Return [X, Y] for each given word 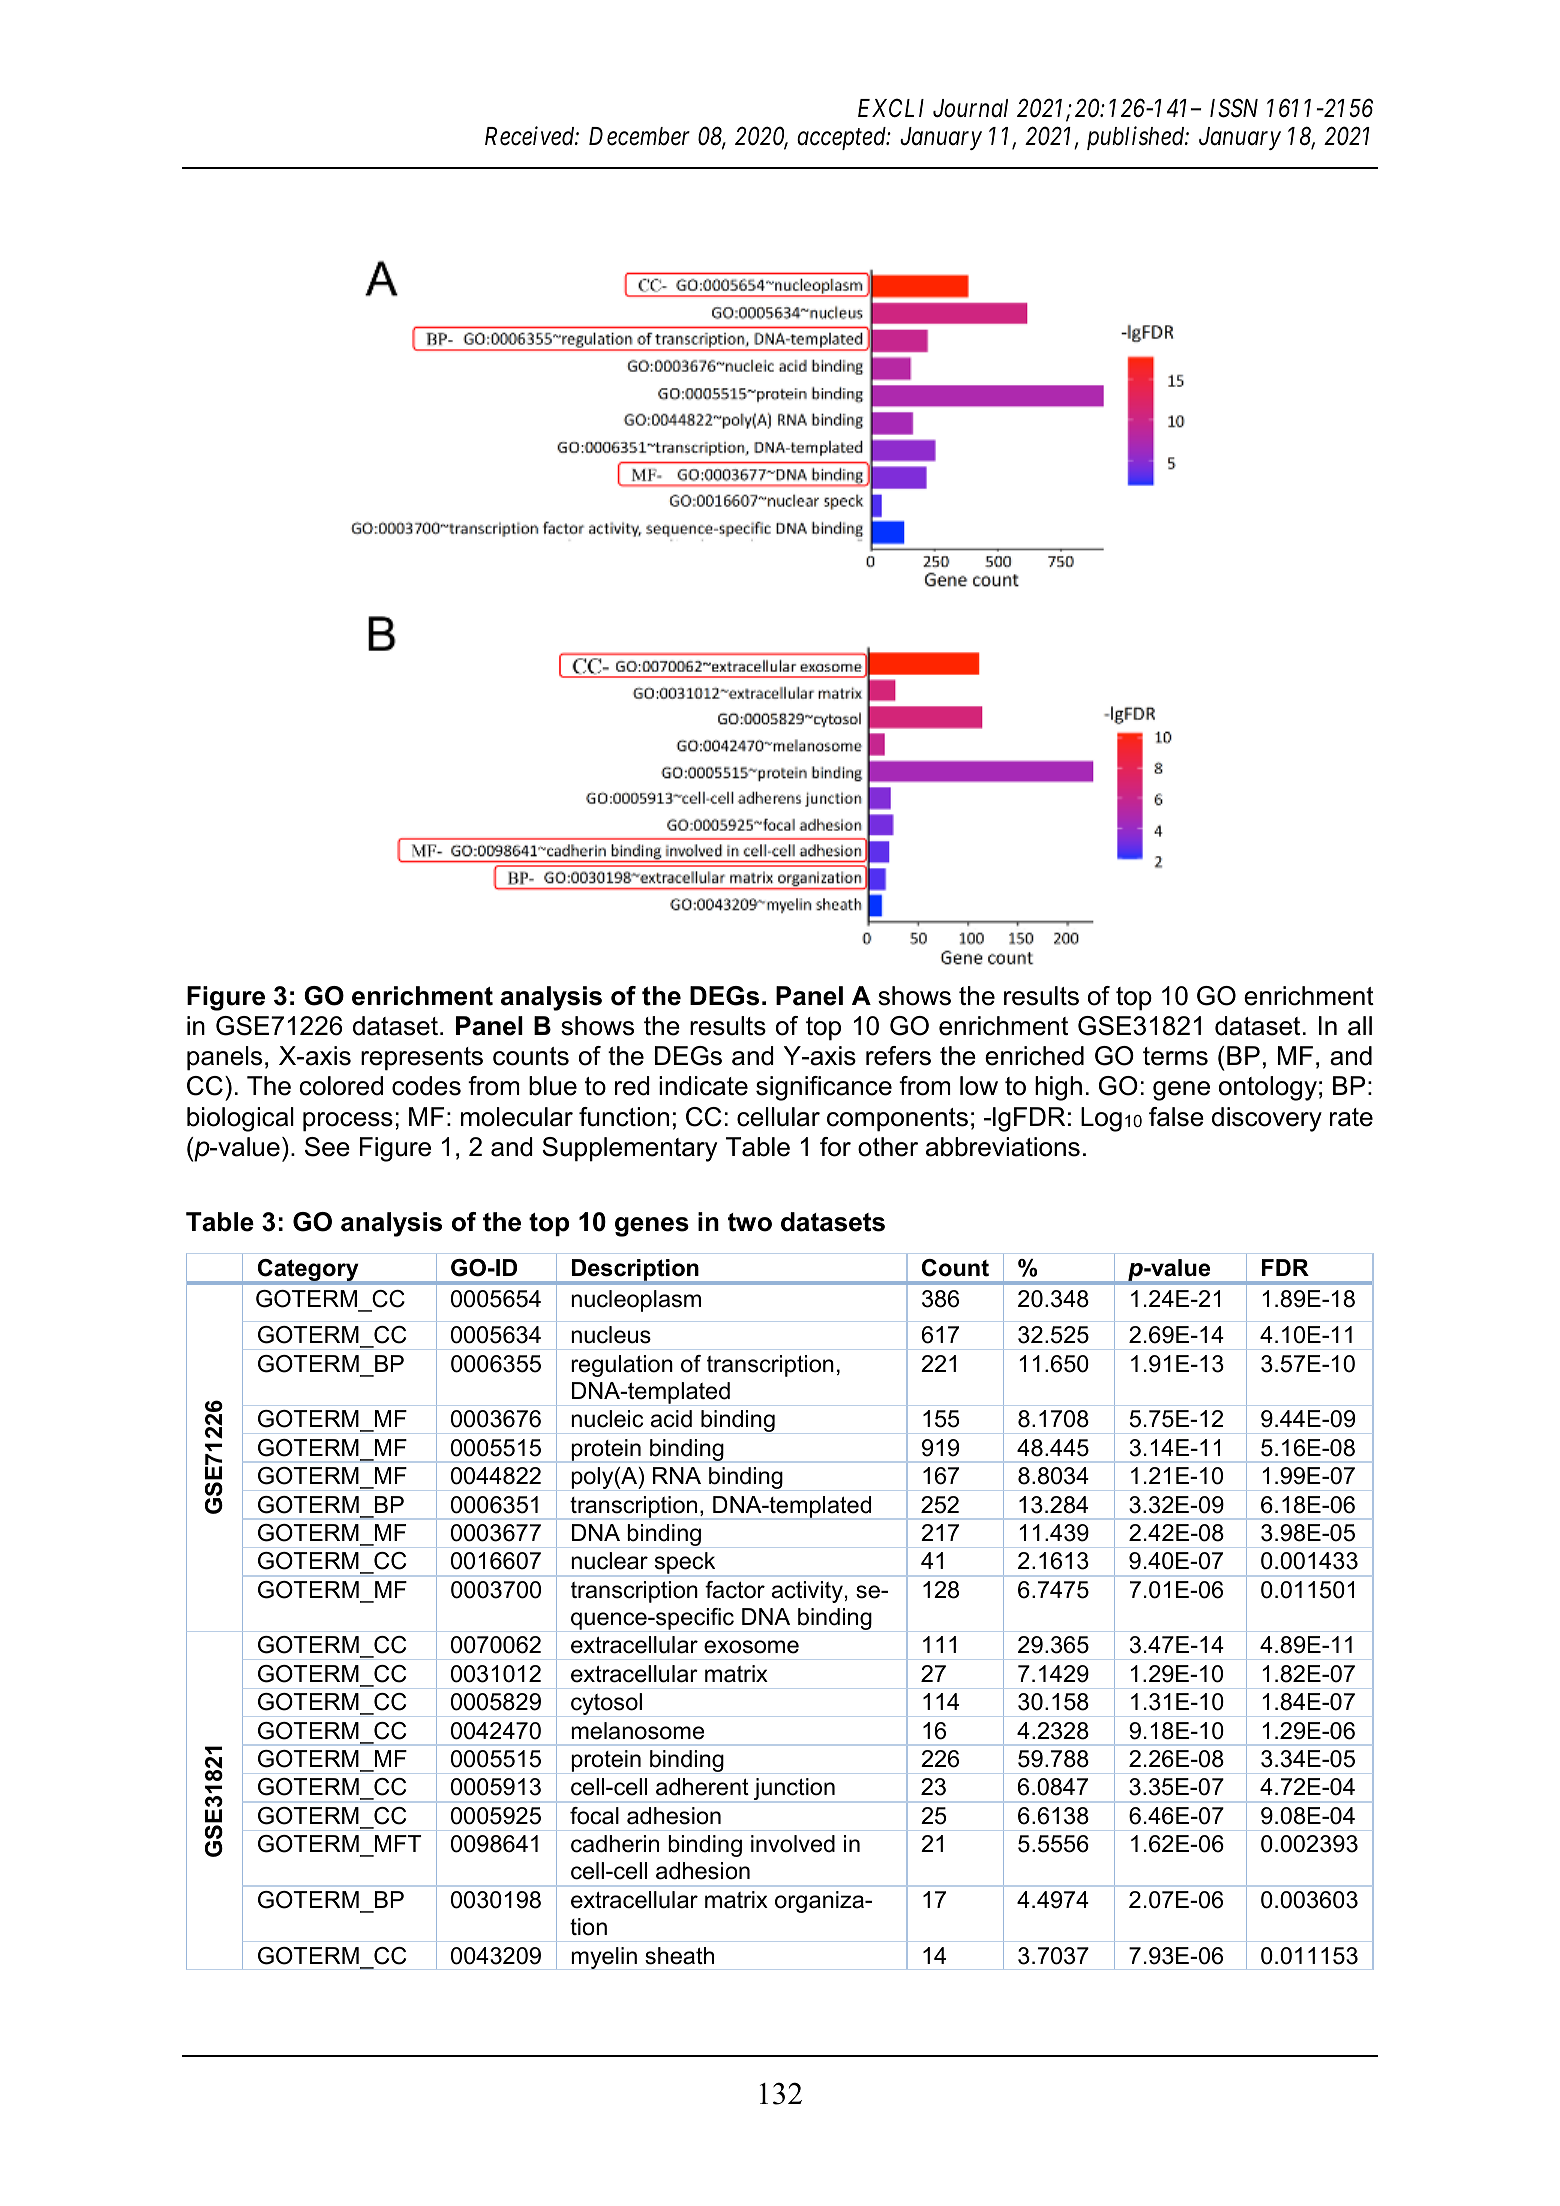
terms [1175, 1056]
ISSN [1234, 108]
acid [671, 1419]
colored [341, 1086]
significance [824, 1088]
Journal [970, 108]
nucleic [607, 1419]
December [639, 136]
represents [422, 1059]
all [1360, 1026]
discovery [1267, 1119]
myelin [604, 1958]
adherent [702, 1787]
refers [898, 1056]
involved [793, 1844]
